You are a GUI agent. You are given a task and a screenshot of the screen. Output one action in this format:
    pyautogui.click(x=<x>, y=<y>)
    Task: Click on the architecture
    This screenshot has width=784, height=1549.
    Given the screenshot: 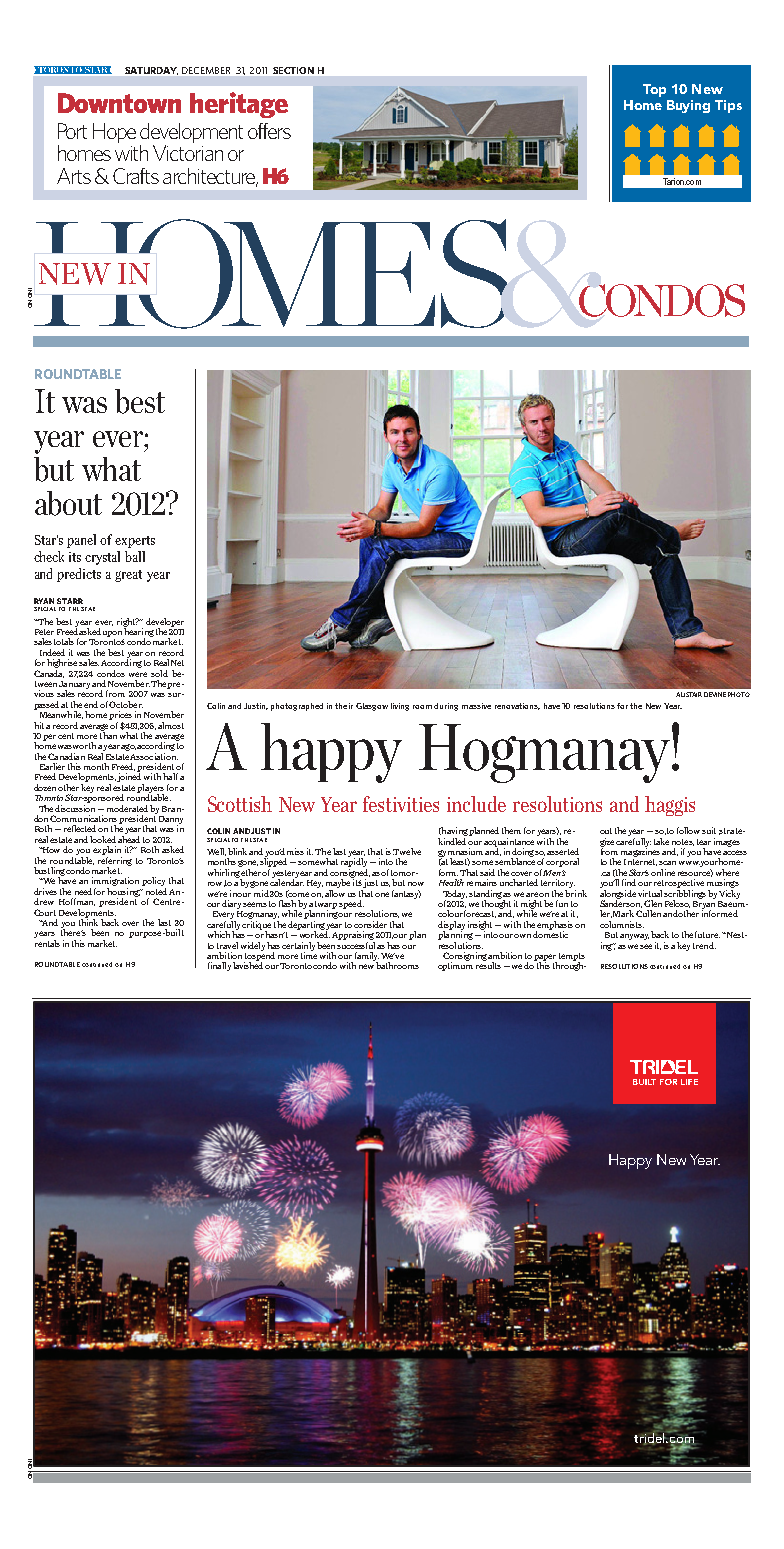 What is the action you would take?
    pyautogui.click(x=210, y=177)
